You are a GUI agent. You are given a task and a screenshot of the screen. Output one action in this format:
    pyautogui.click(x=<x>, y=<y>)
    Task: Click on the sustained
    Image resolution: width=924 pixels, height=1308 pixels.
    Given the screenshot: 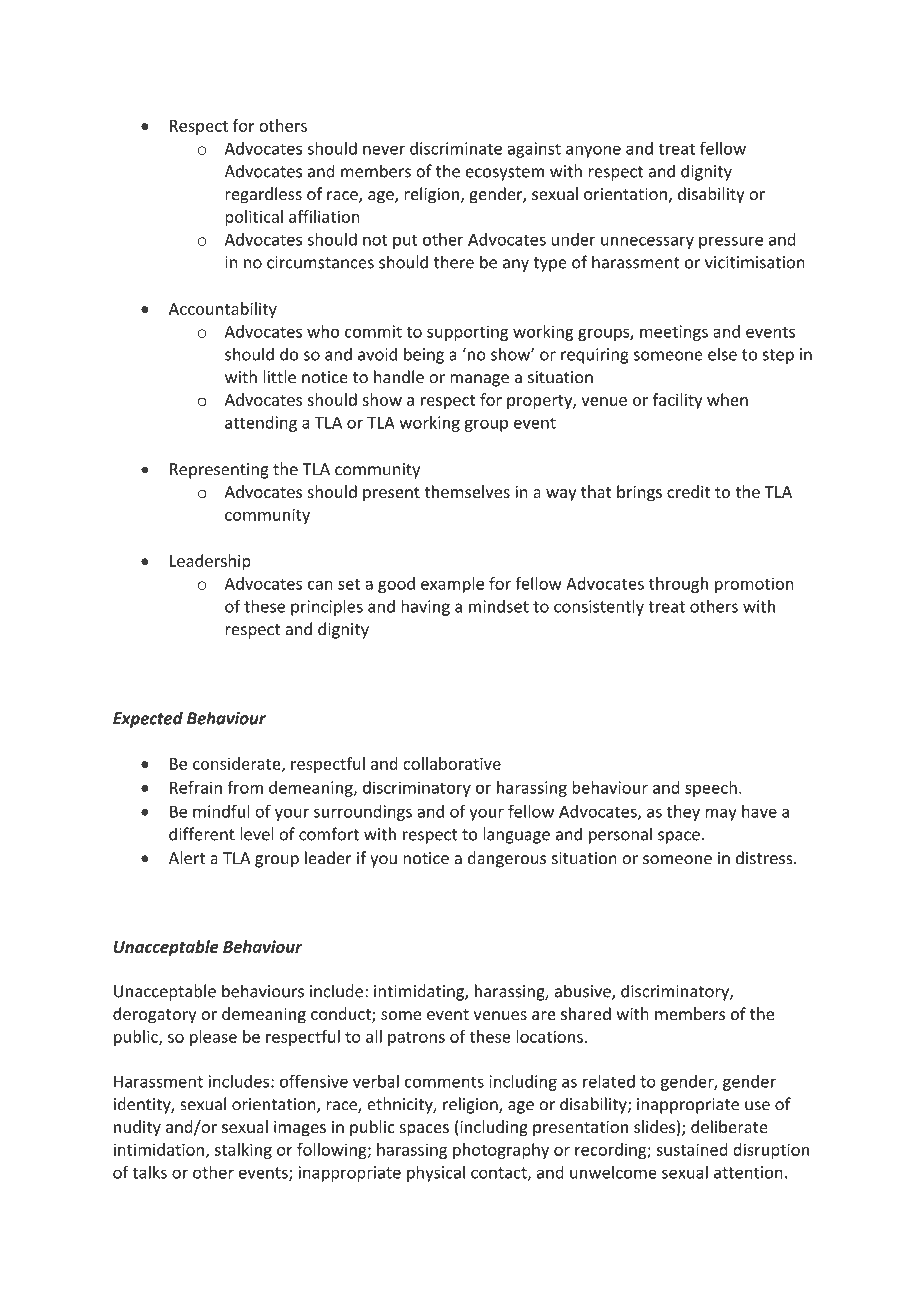 What is the action you would take?
    pyautogui.click(x=691, y=1149)
